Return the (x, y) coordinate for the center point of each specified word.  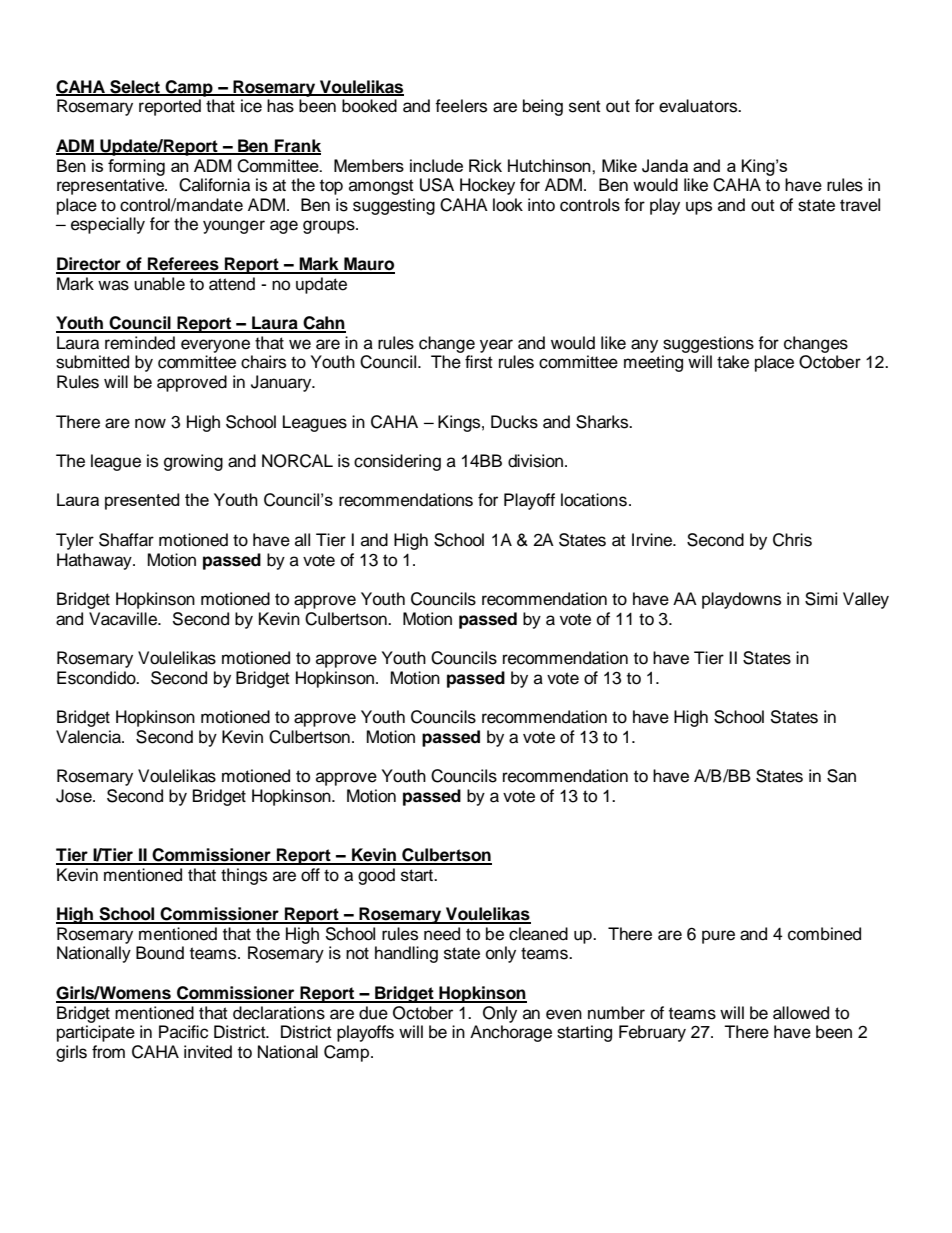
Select (135, 87)
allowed (801, 1013)
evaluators (699, 106)
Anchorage (511, 1033)
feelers (461, 106)
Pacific (183, 1032)
